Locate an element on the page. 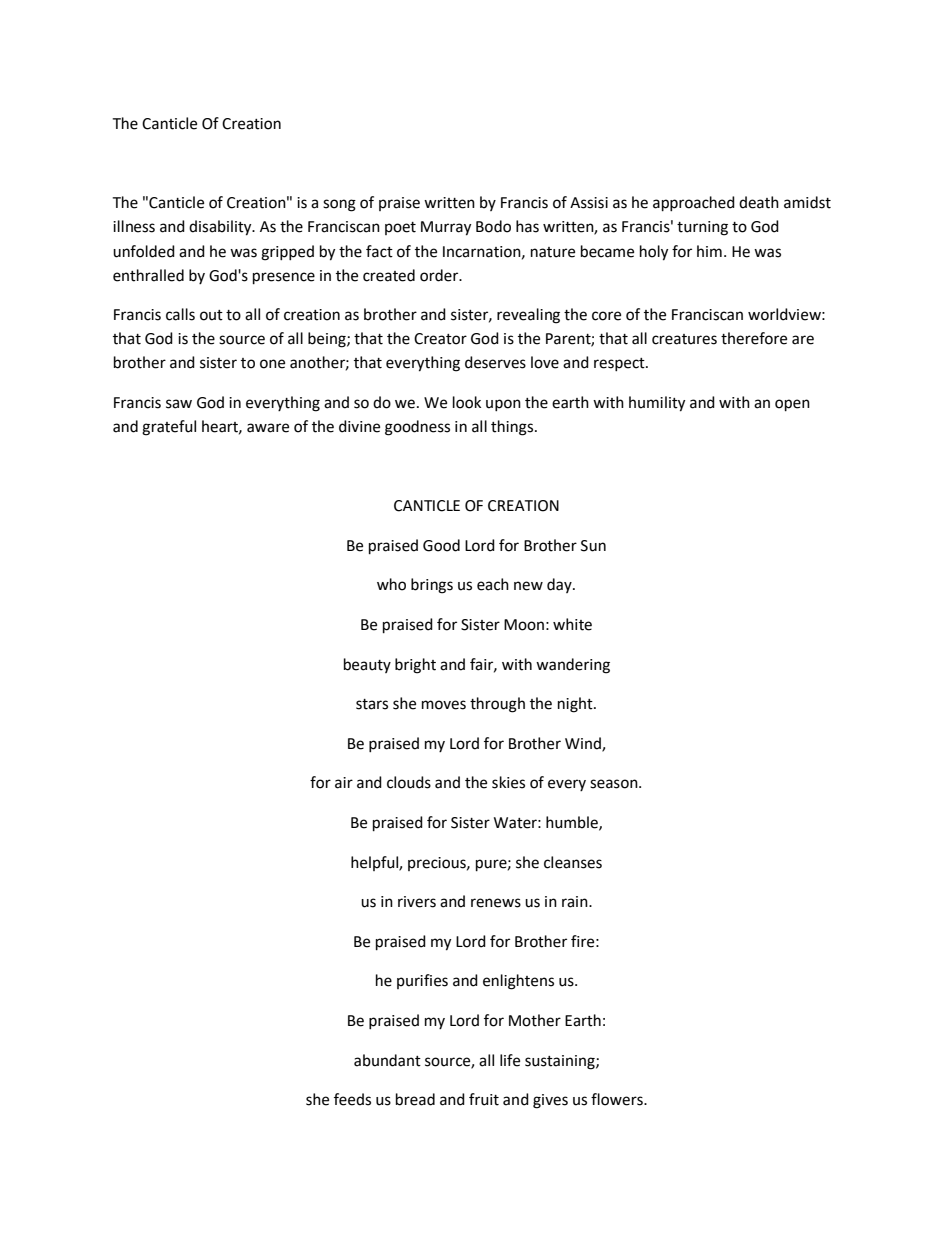  bright is located at coordinates (415, 666).
